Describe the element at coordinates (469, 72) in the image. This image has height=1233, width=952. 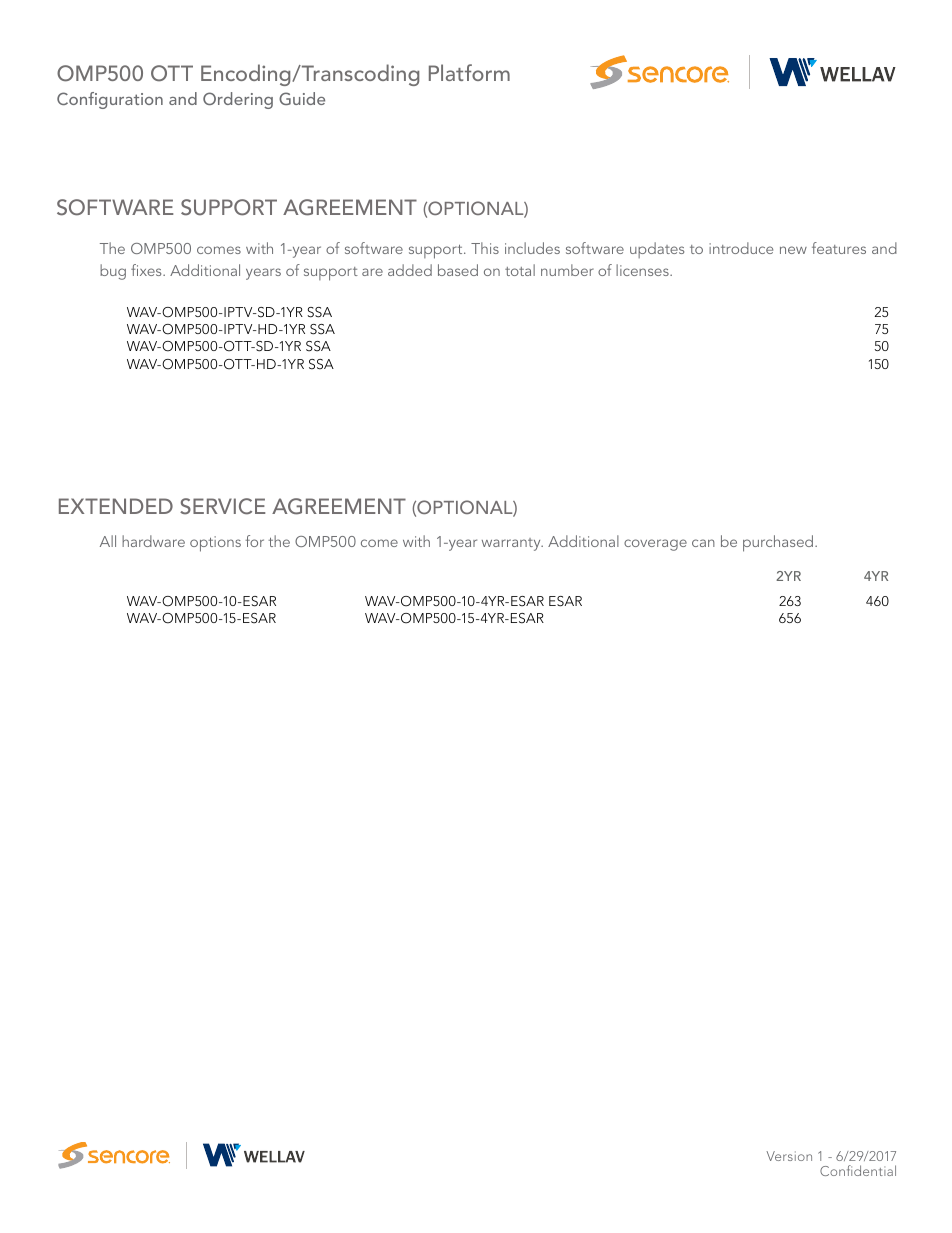
I see `Platform` at that location.
